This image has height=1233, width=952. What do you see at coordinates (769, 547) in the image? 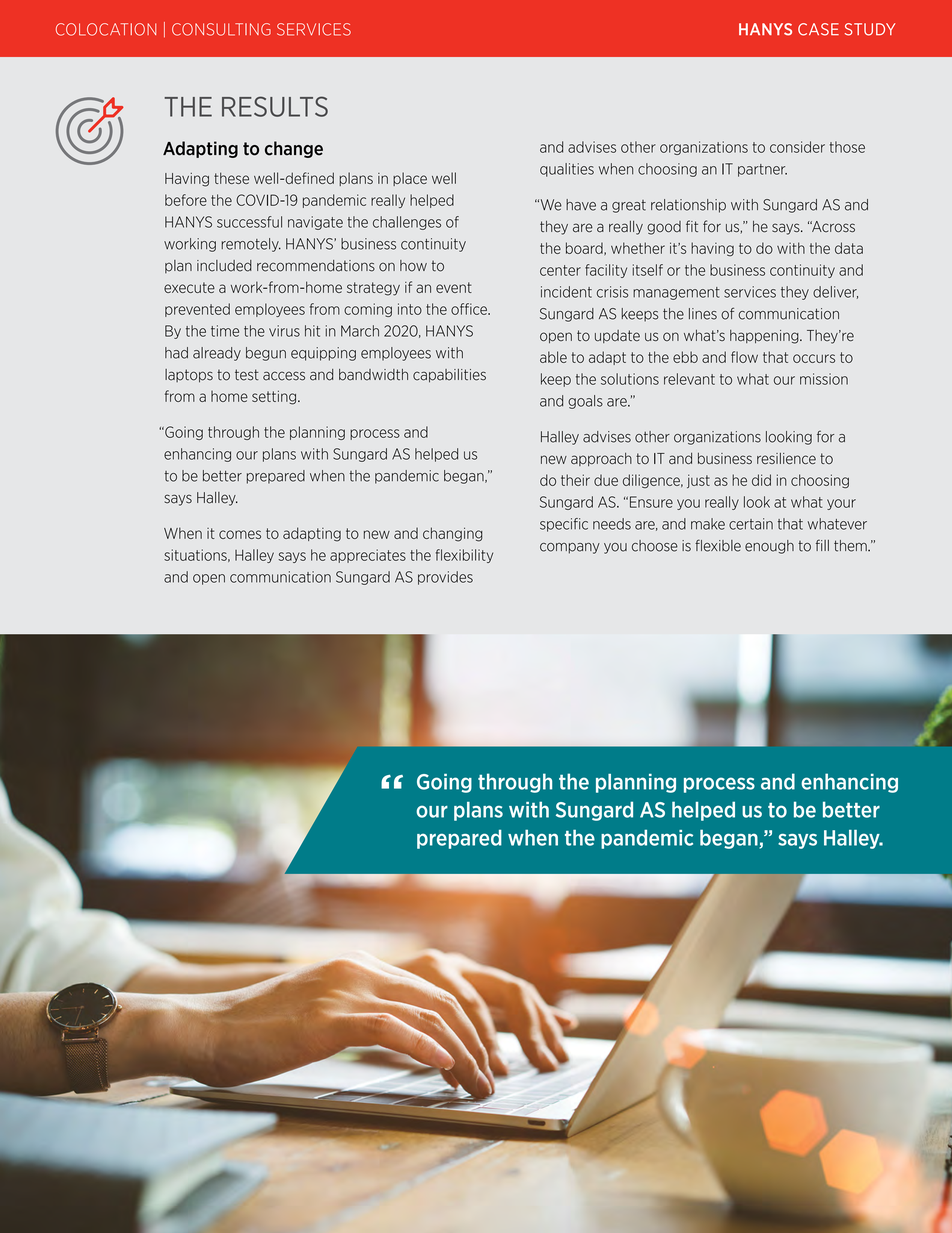
I see `enough` at bounding box center [769, 547].
